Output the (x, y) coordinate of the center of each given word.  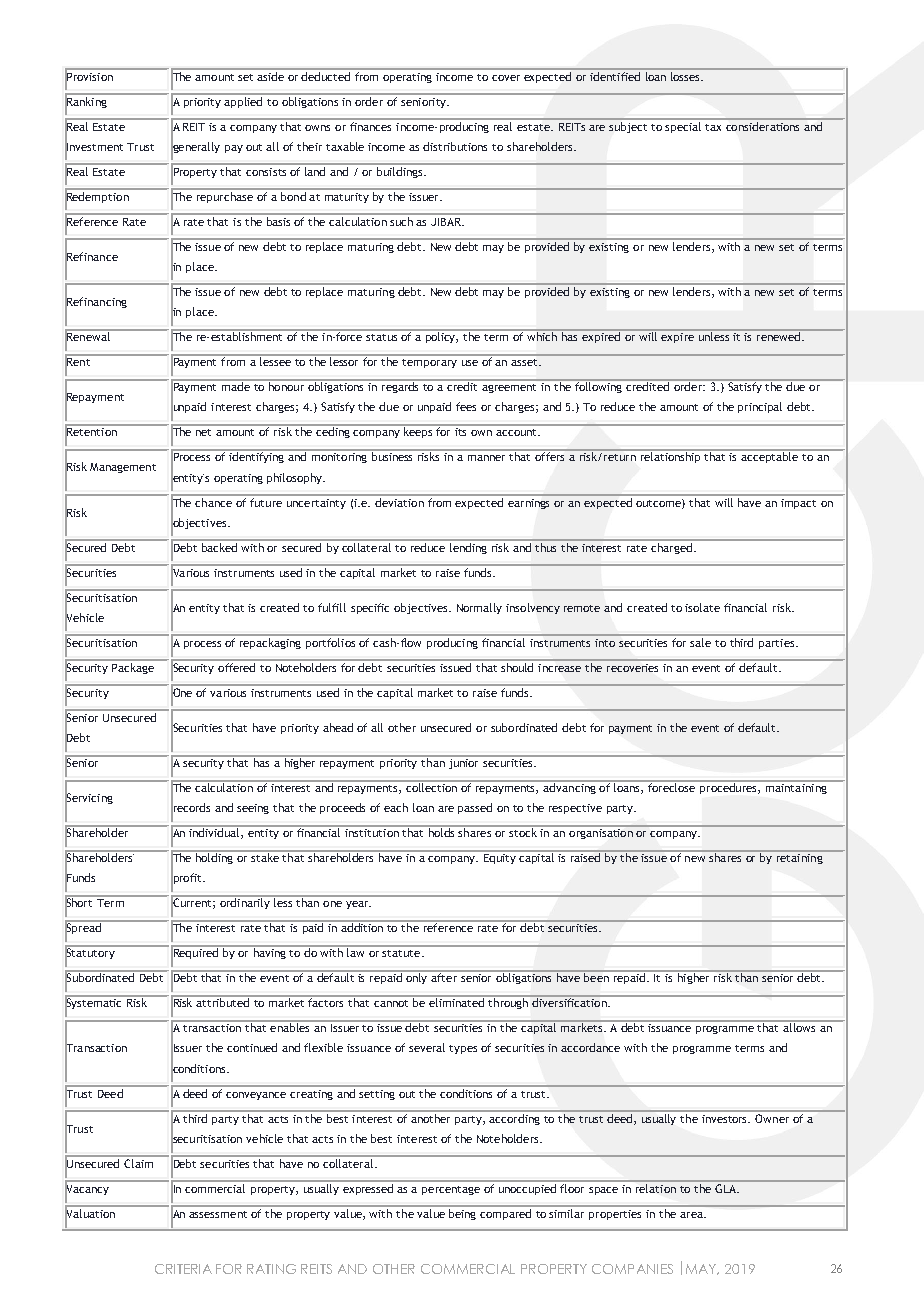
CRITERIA (183, 1269)
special (684, 126)
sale (700, 642)
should (517, 667)
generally (195, 148)
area (692, 1215)
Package (133, 668)
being (462, 1214)
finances (371, 125)
